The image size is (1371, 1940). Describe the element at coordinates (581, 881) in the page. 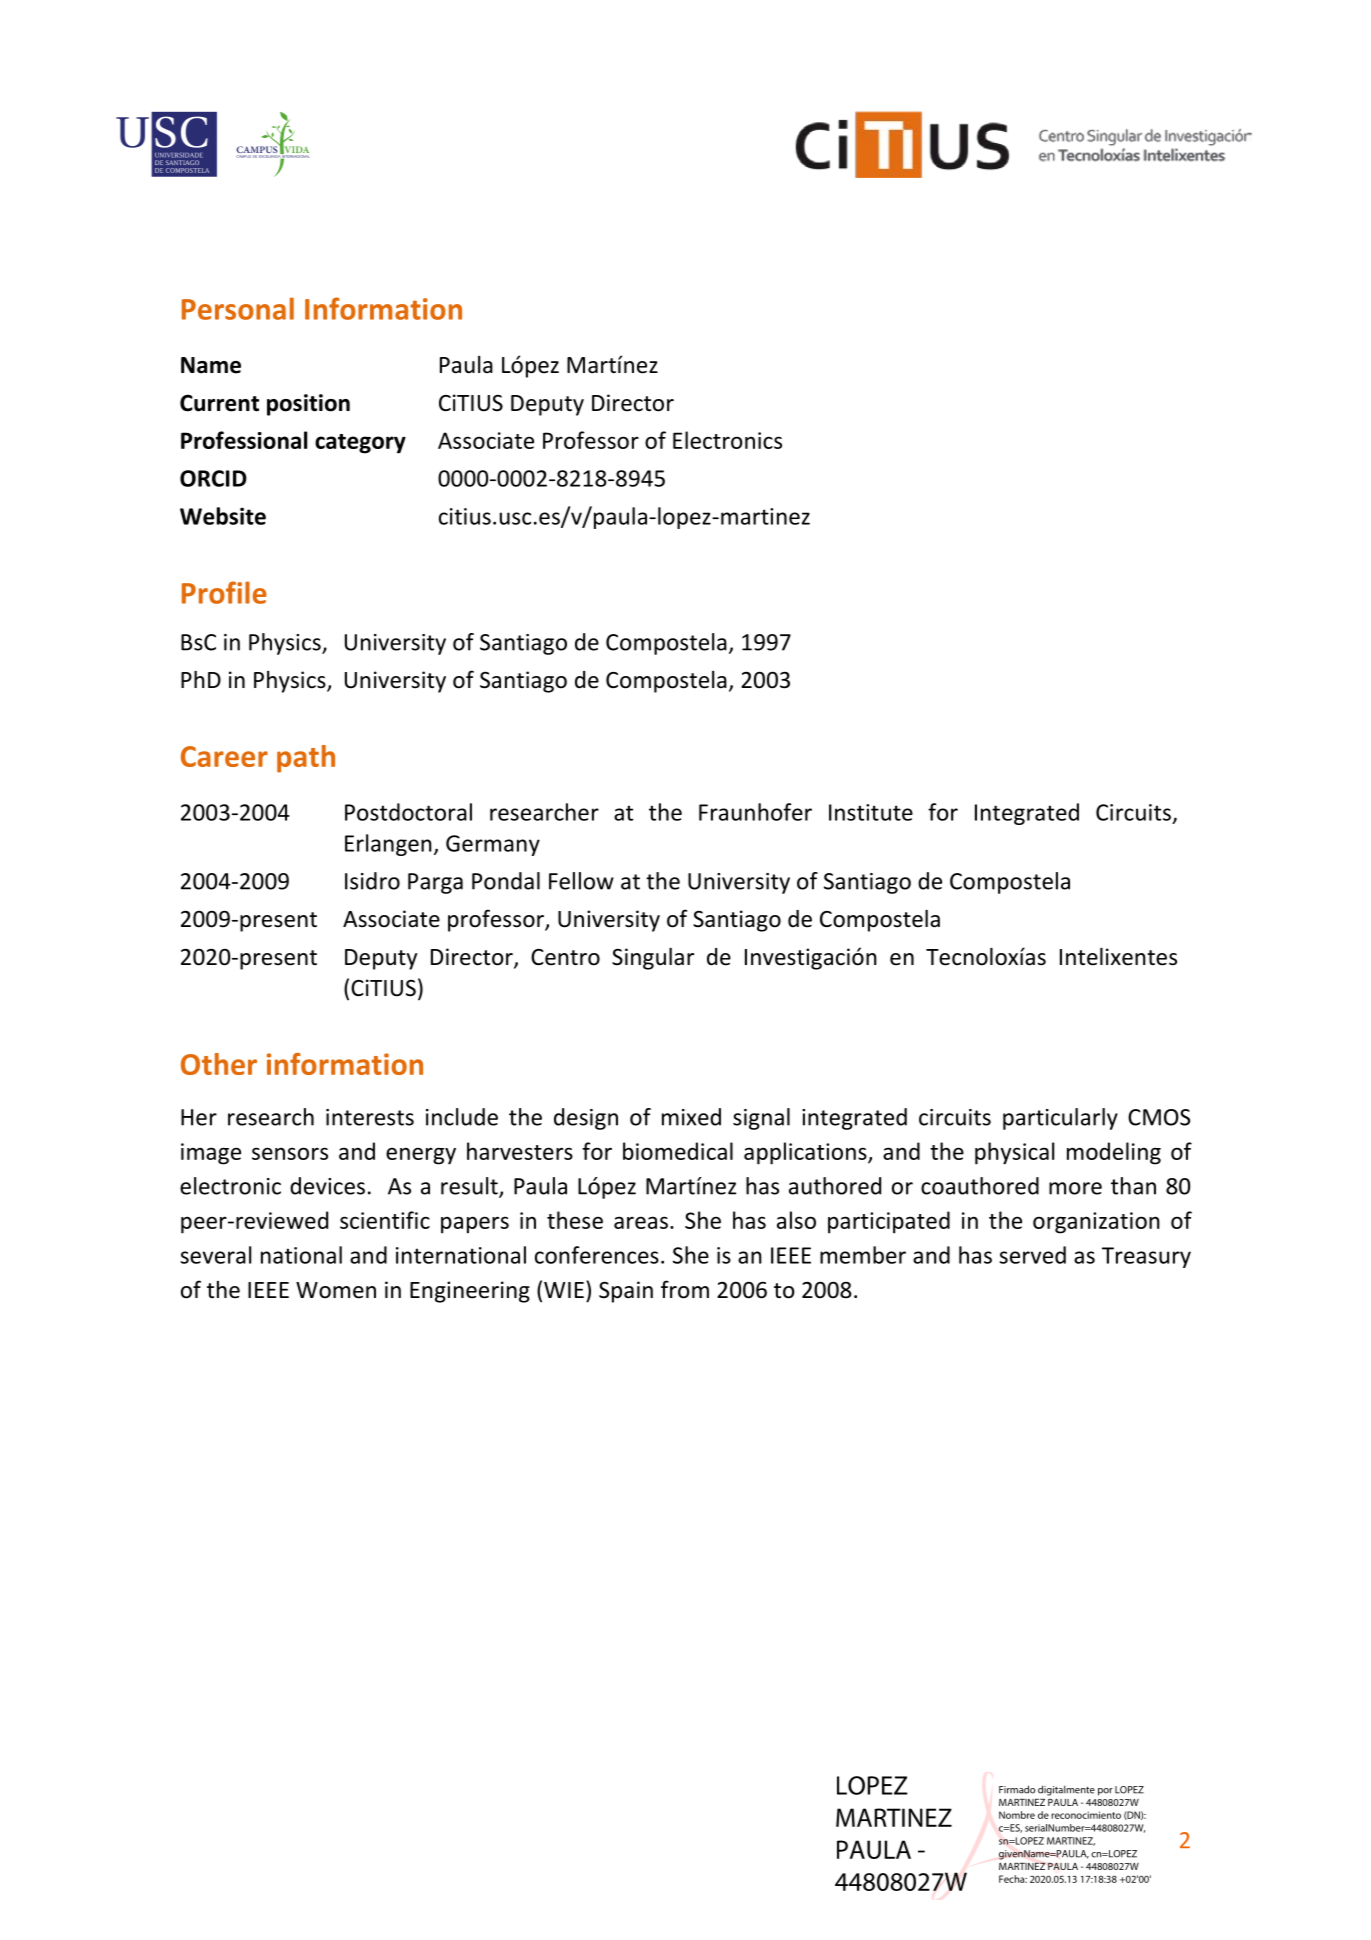

I see `Fellow` at that location.
